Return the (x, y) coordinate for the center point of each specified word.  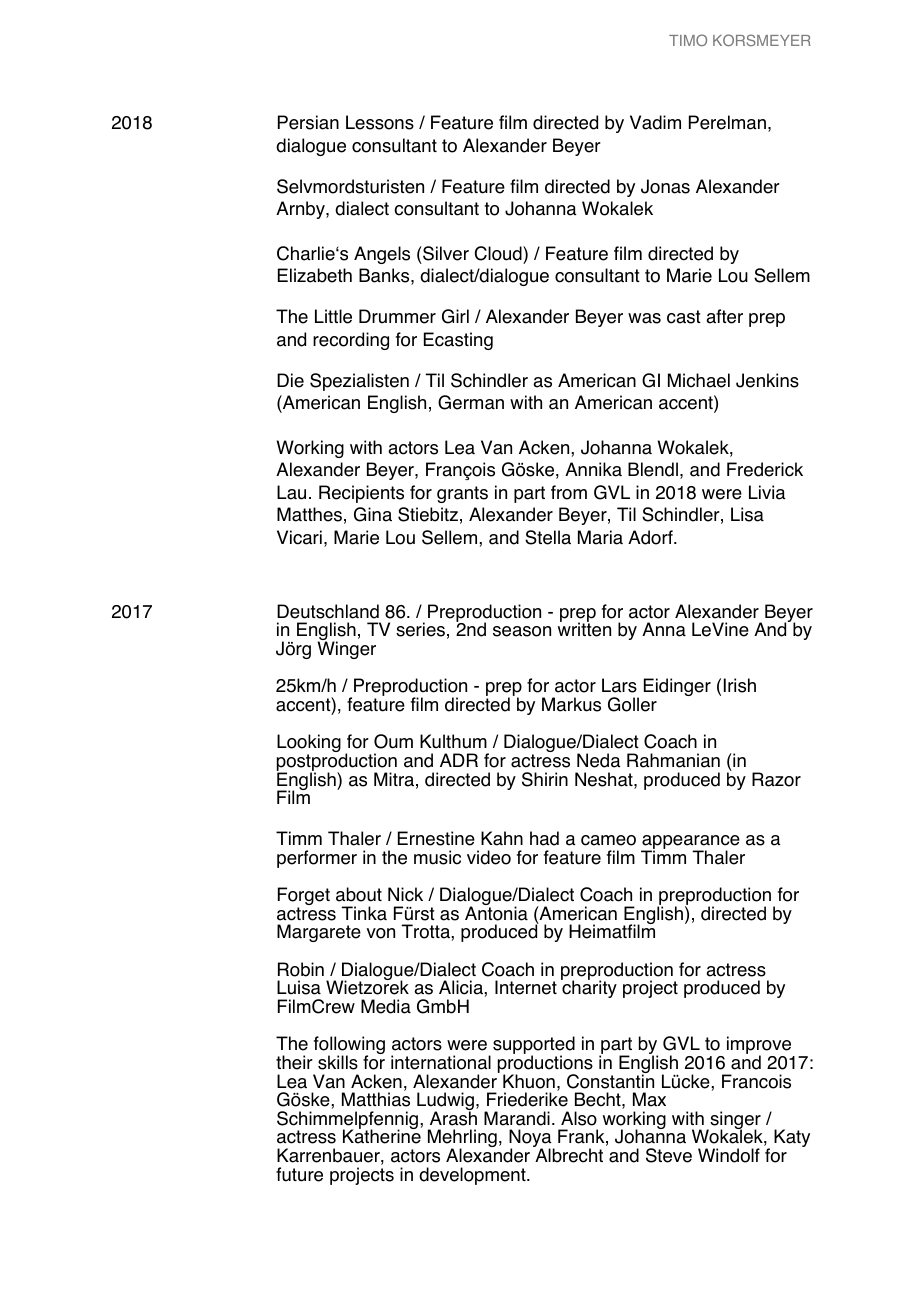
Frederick (765, 469)
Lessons (380, 122)
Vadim (655, 122)
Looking (309, 744)
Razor (776, 779)
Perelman (727, 122)
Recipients (361, 494)
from (569, 492)
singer (734, 1121)
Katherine (382, 1136)
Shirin (545, 779)
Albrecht (569, 1155)
